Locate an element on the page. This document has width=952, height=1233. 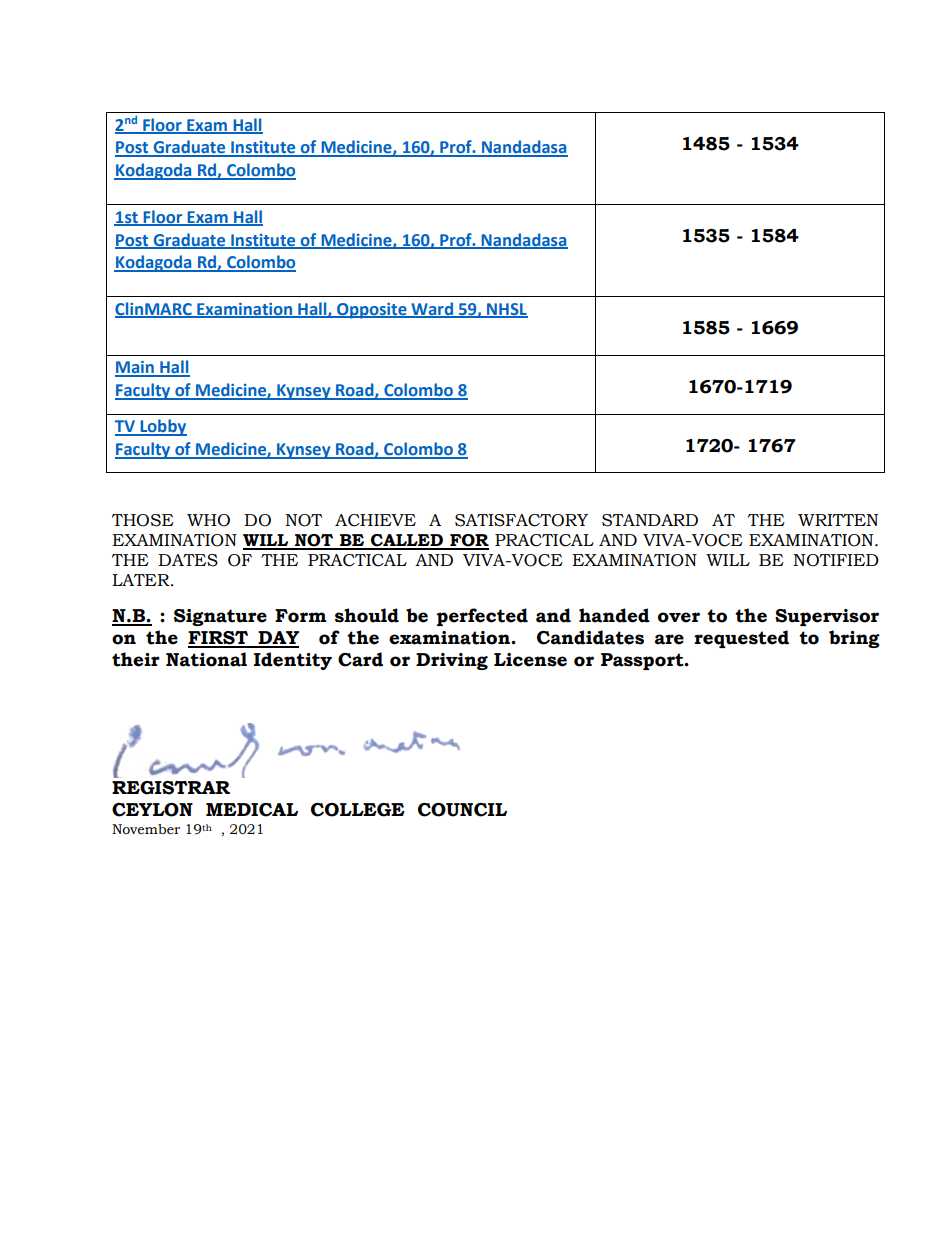
National is located at coordinates (206, 659).
